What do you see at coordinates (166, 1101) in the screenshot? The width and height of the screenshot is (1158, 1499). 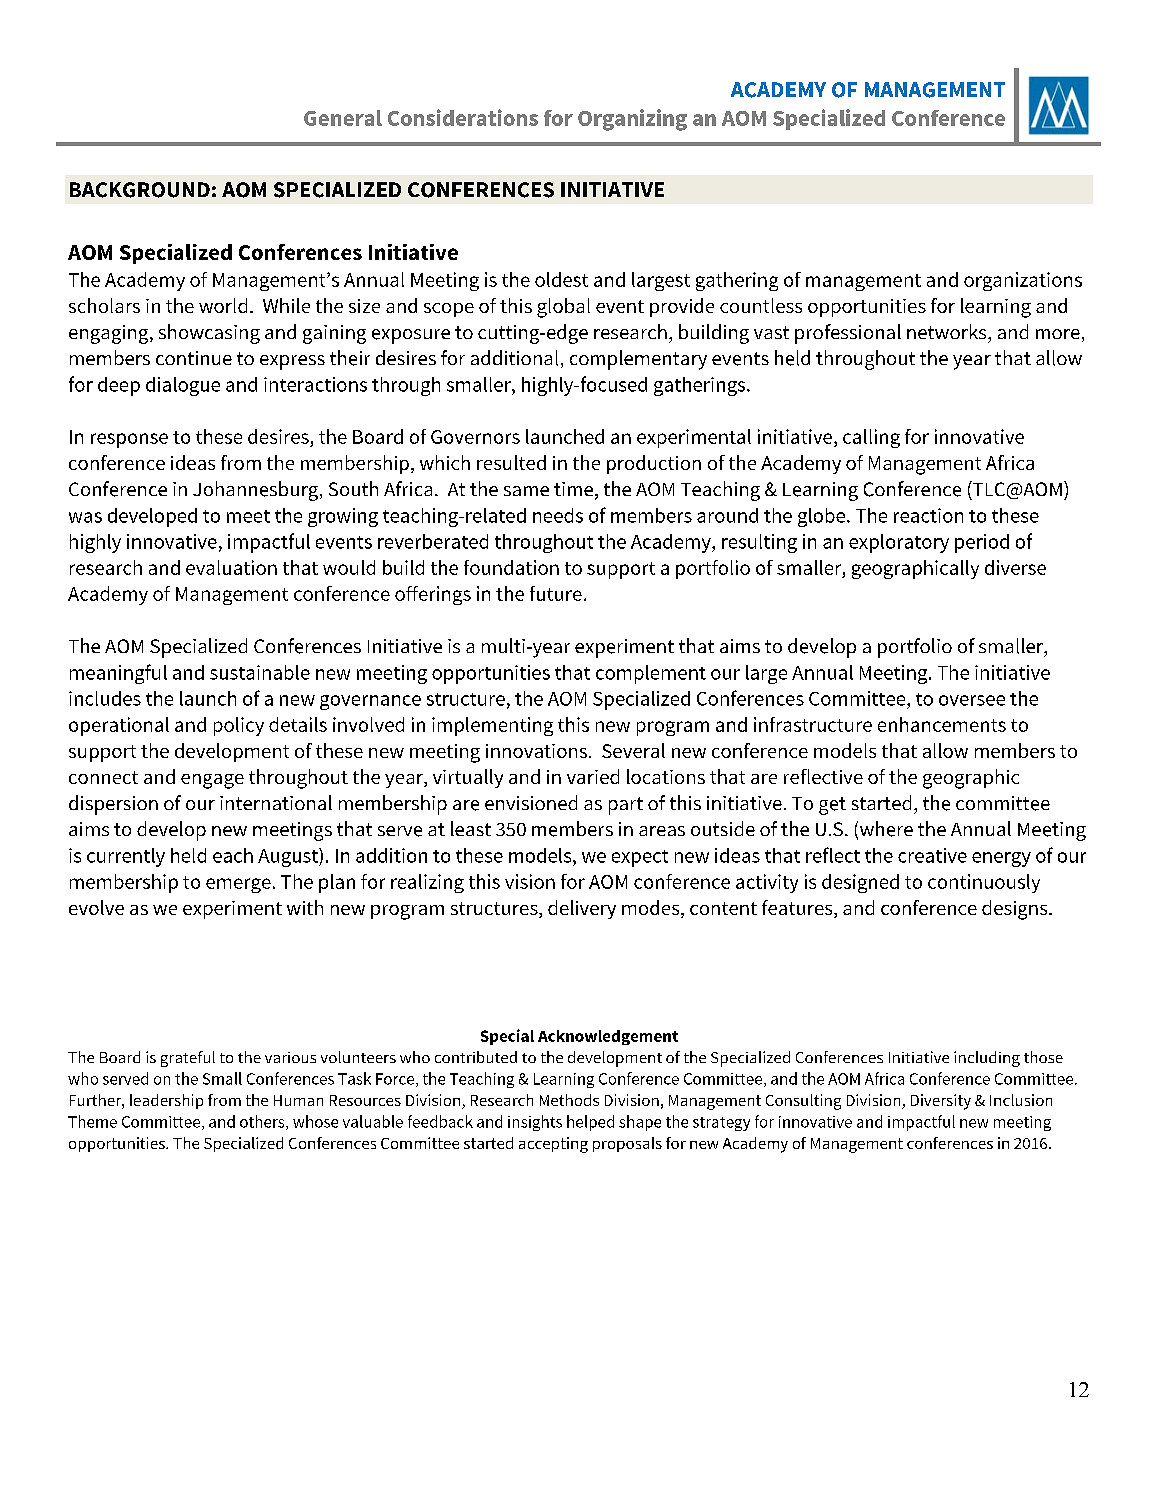 I see `leadership` at bounding box center [166, 1101].
